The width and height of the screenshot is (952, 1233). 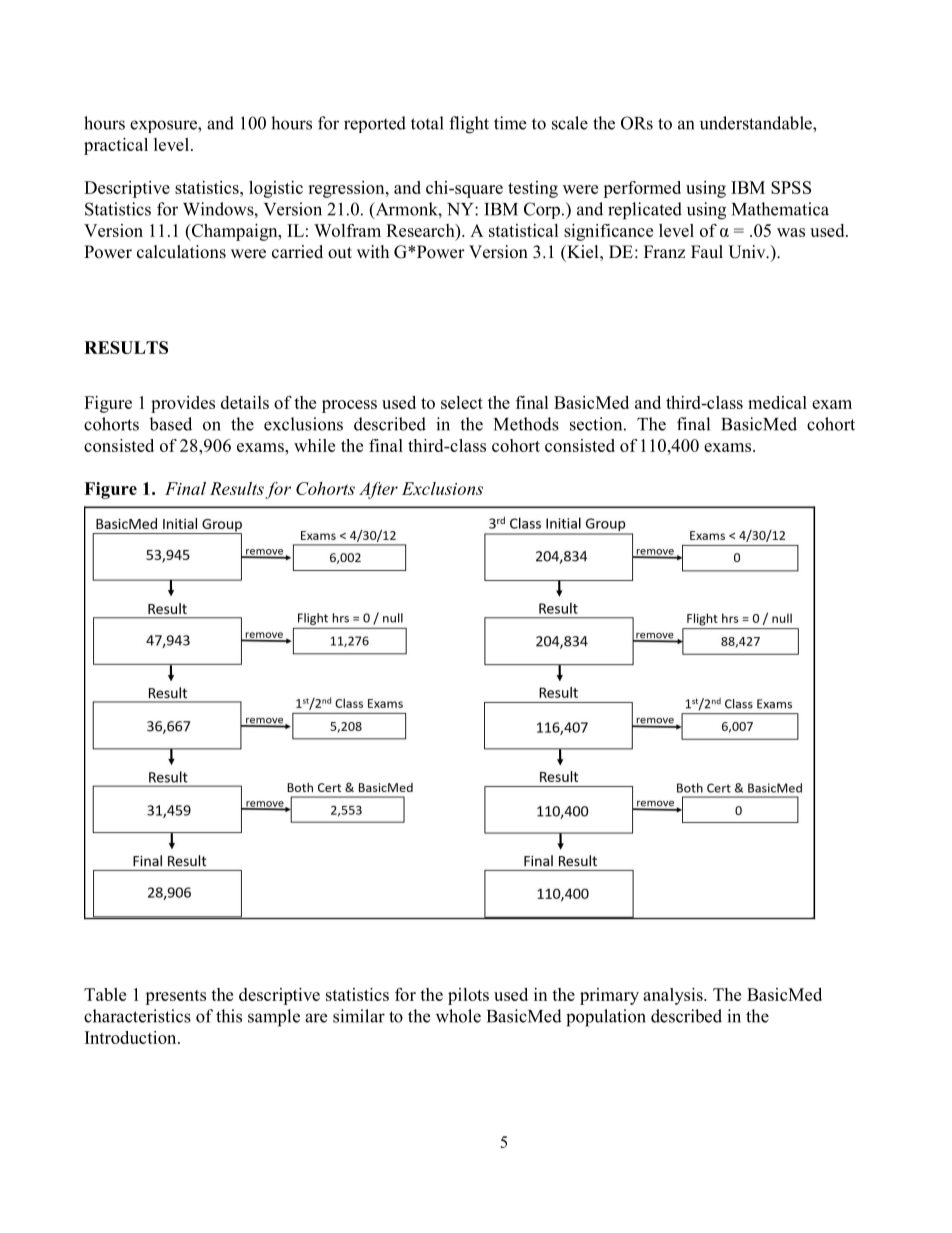 I want to click on primary, so click(x=609, y=996).
